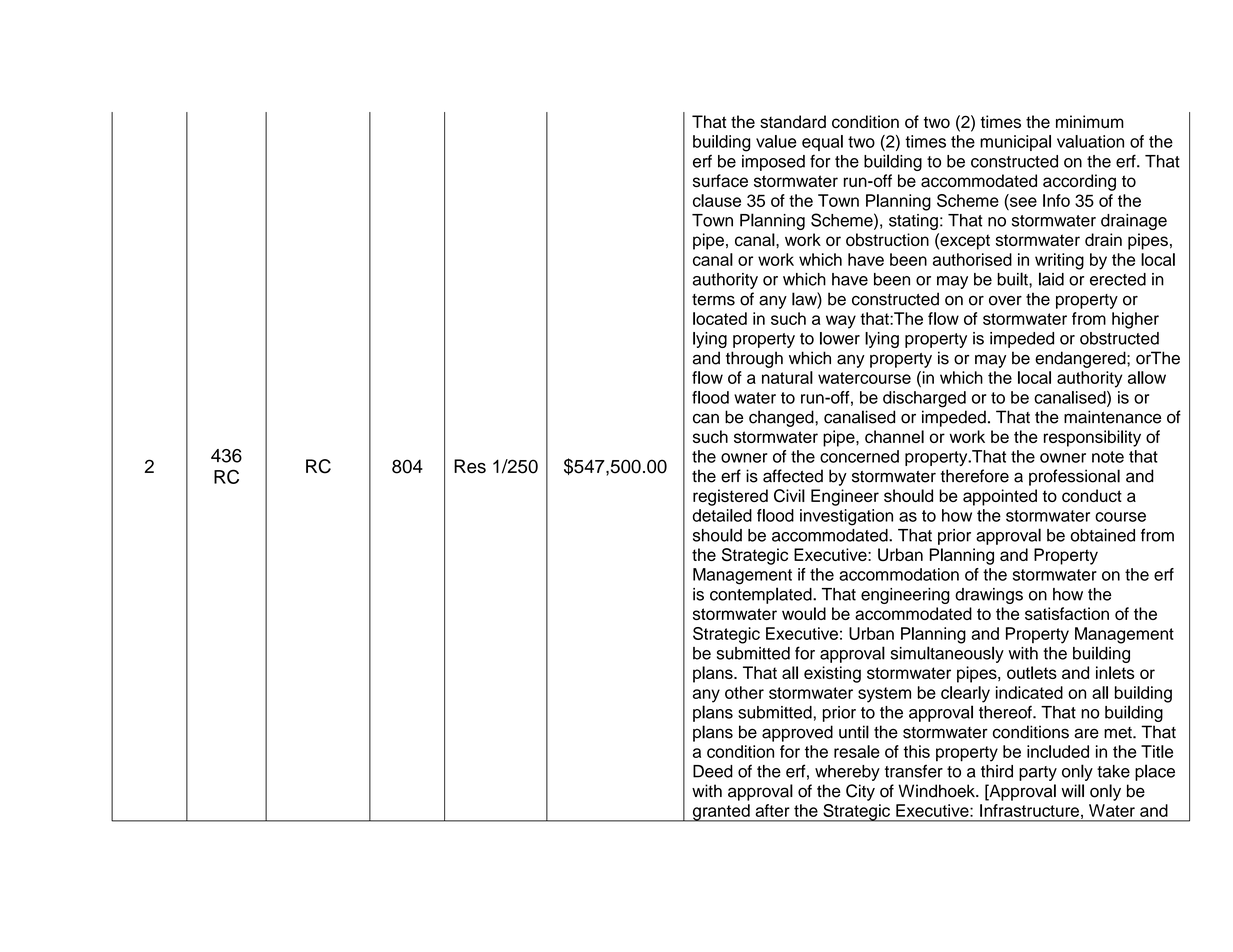  I want to click on note, so click(1108, 457).
